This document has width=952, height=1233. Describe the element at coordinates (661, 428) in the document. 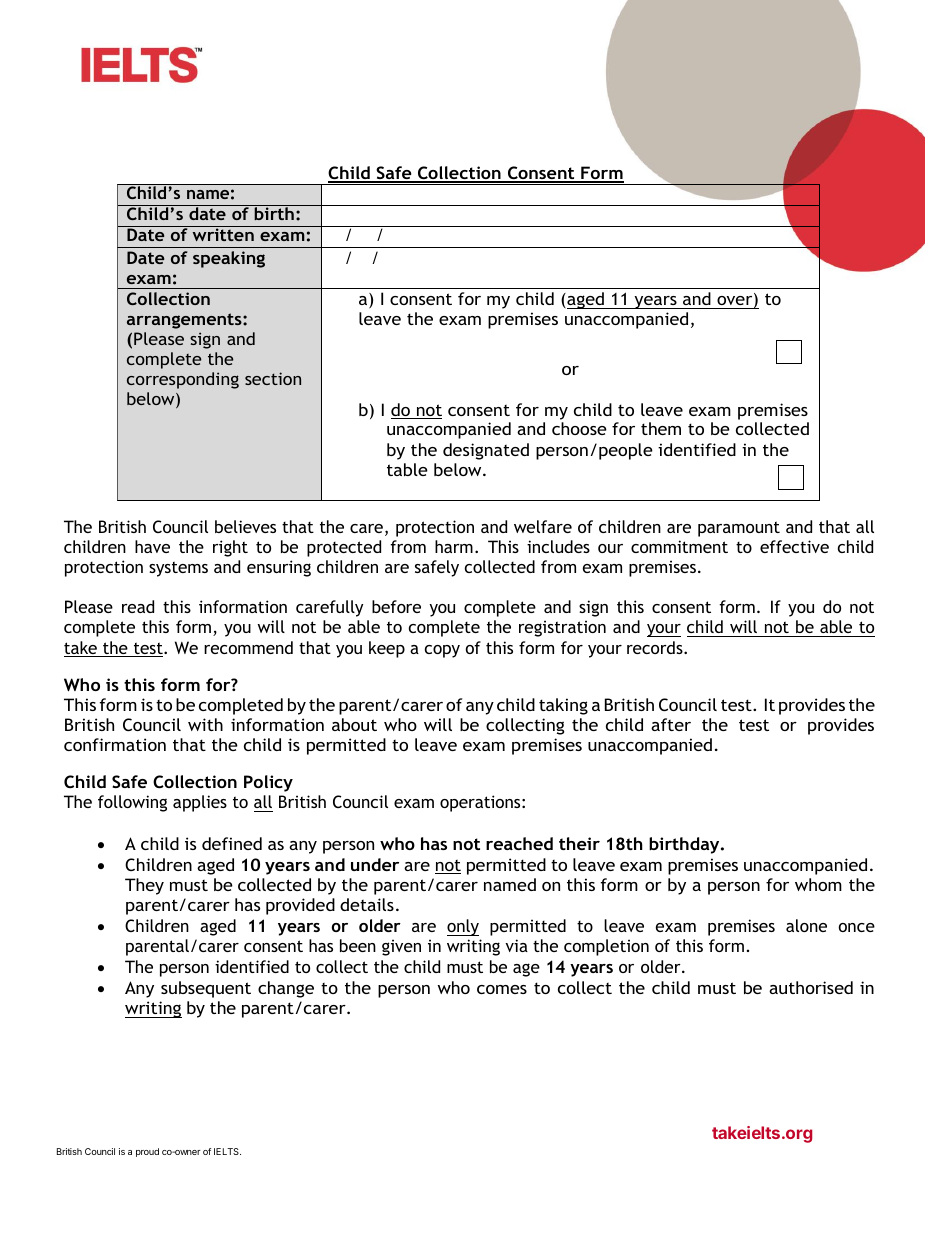

I see `them` at that location.
